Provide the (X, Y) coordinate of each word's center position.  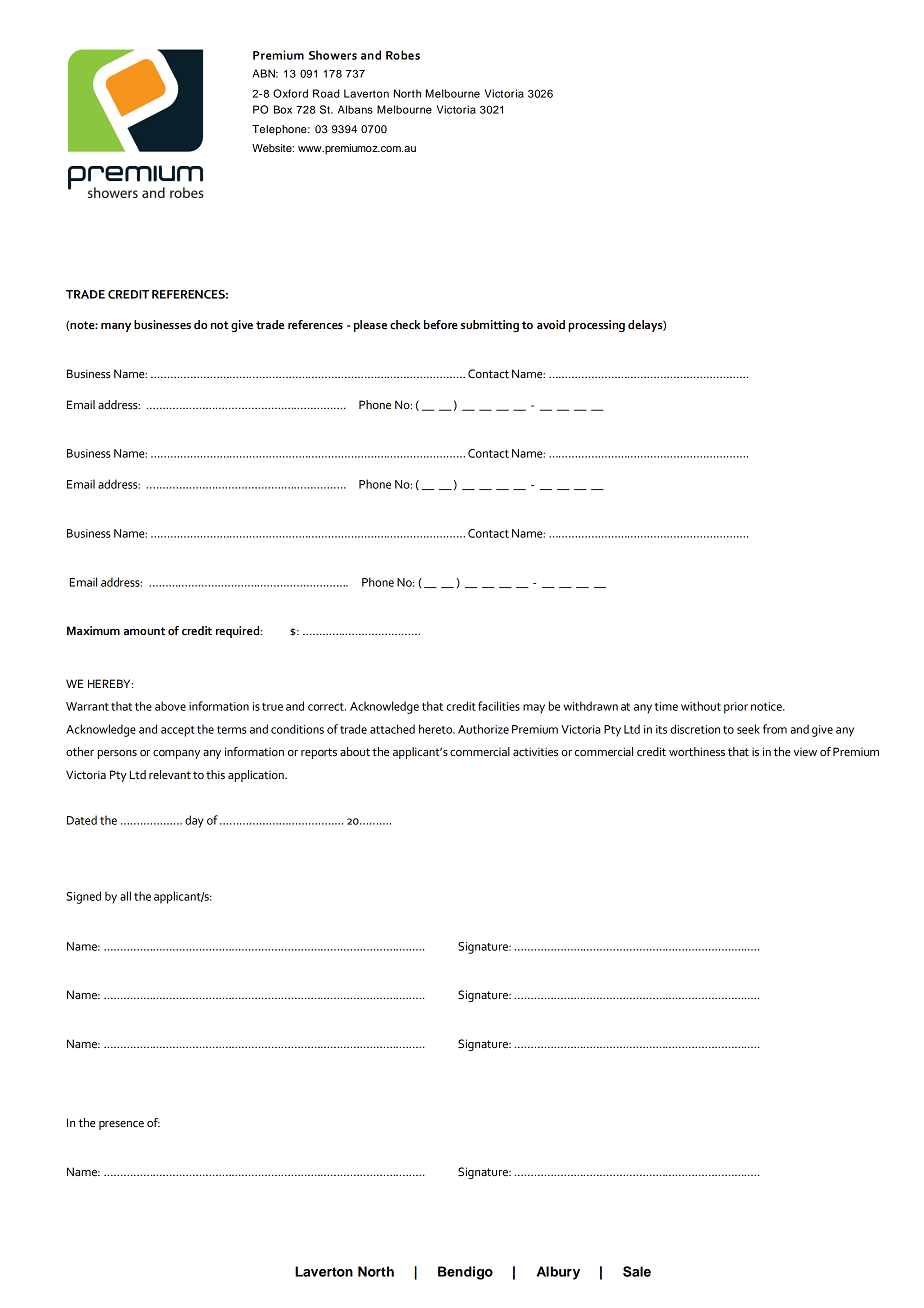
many (116, 327)
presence (121, 1125)
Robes (403, 55)
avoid (551, 324)
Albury (558, 1273)
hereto (436, 729)
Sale (637, 1271)
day (194, 821)
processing (596, 326)
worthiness (697, 752)
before (441, 325)
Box (283, 109)
